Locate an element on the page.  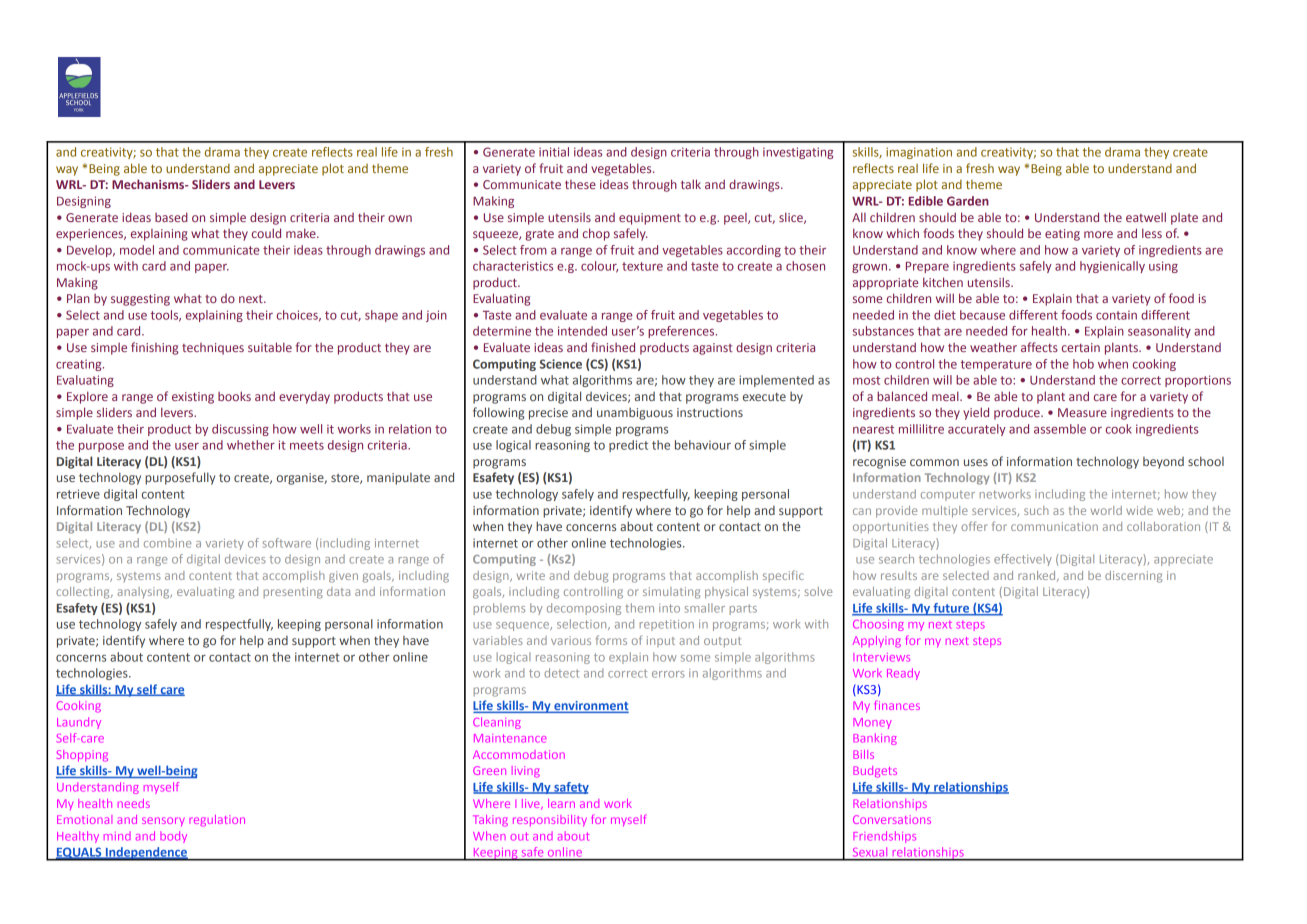
simulating is located at coordinates (671, 593).
